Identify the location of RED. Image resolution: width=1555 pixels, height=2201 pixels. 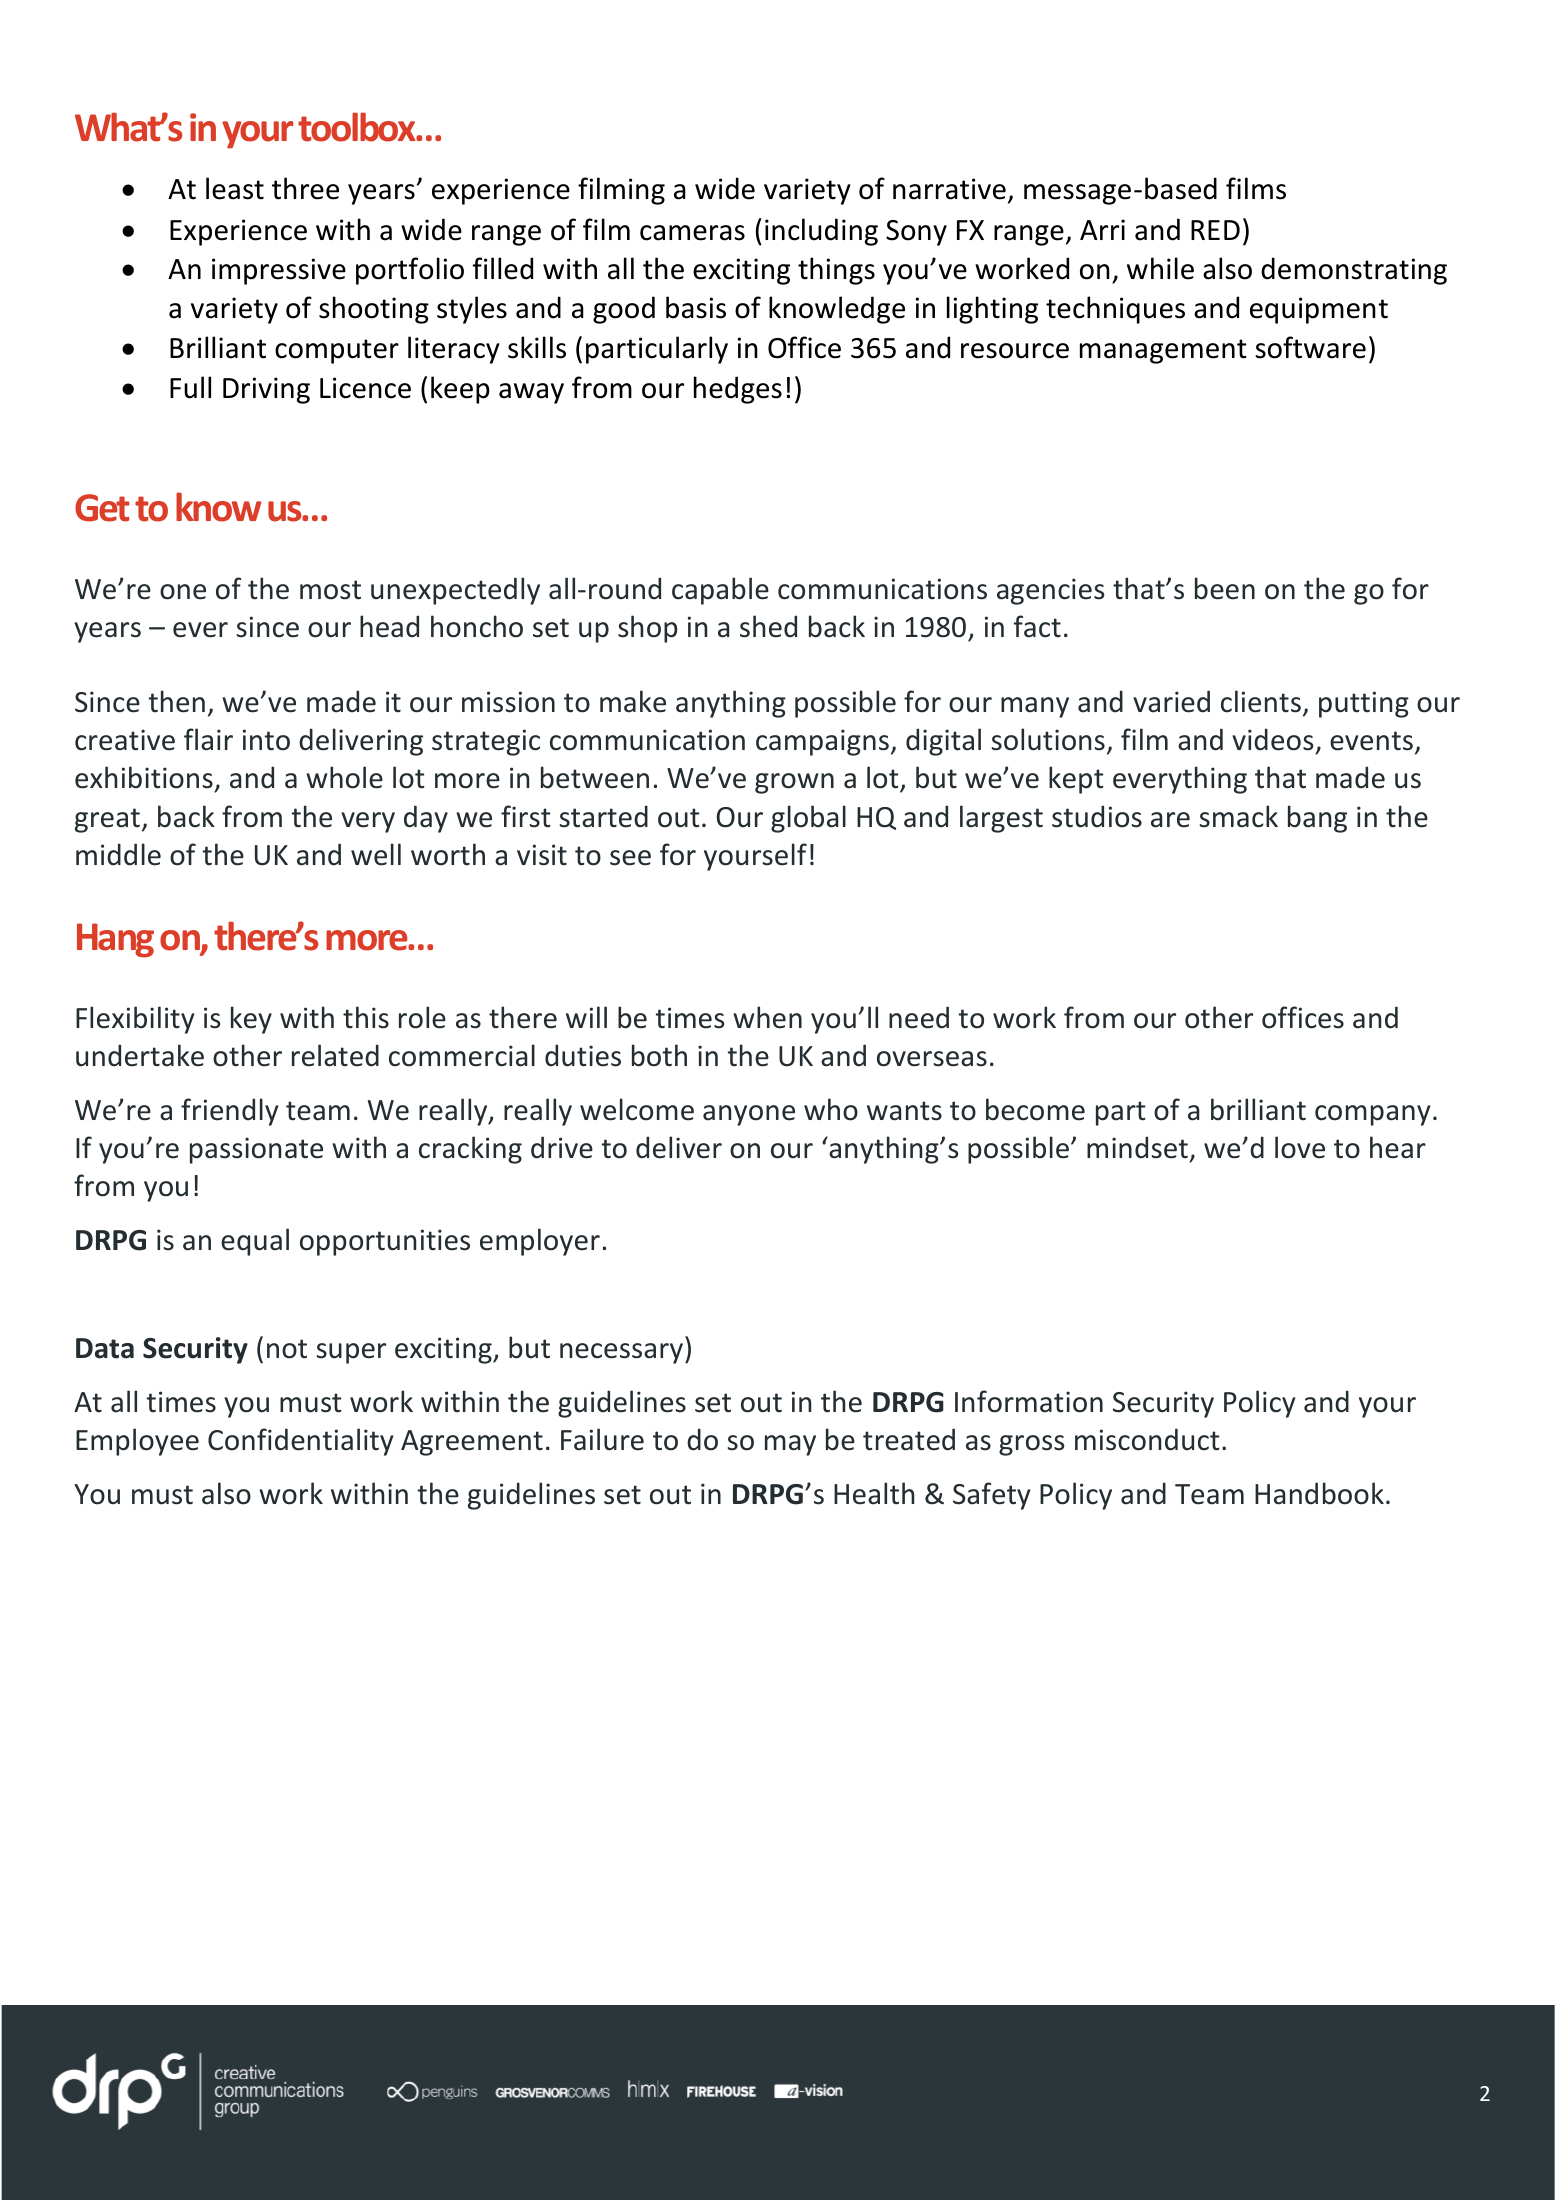
(1215, 230).
